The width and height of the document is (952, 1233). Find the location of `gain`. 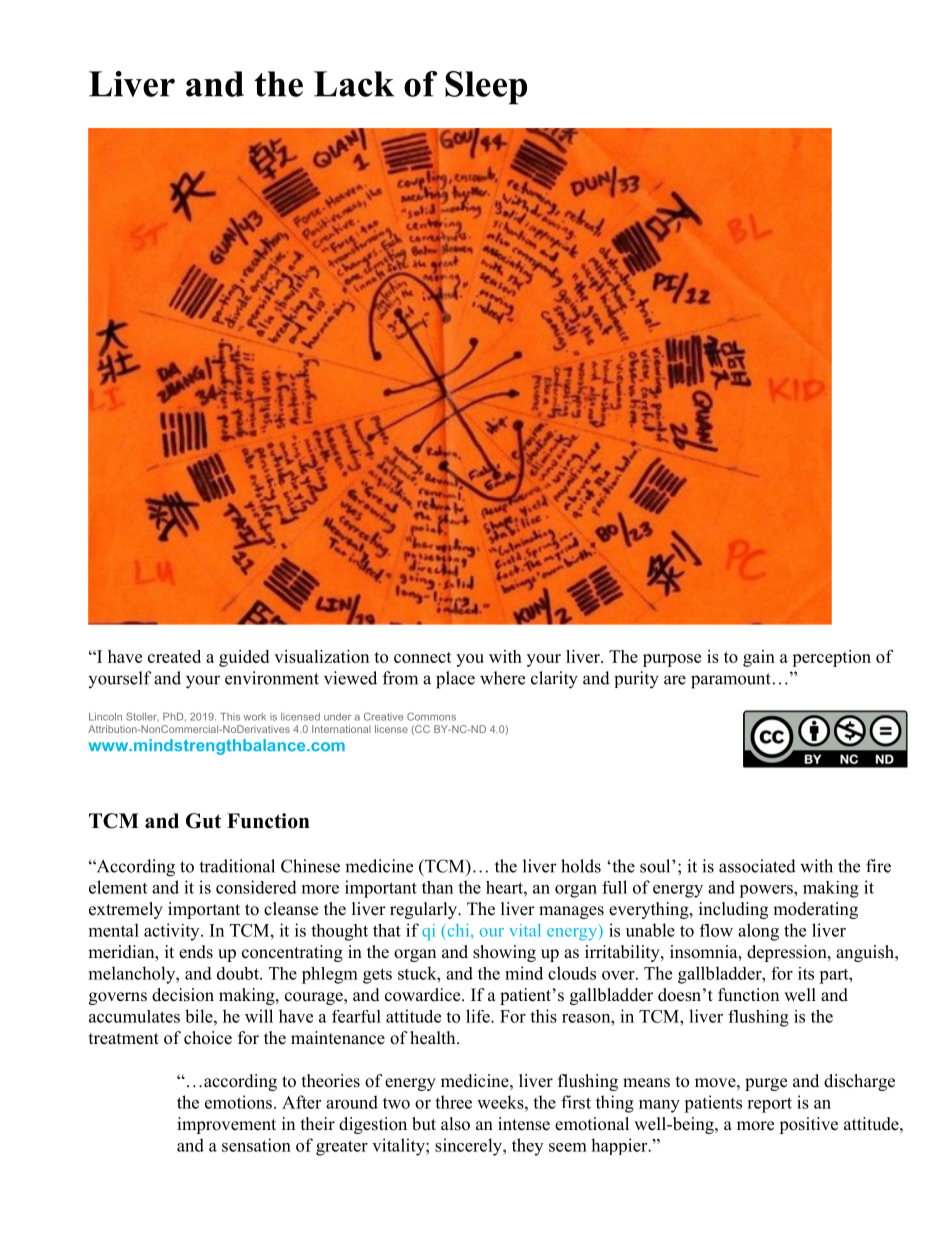

gain is located at coordinates (759, 658).
